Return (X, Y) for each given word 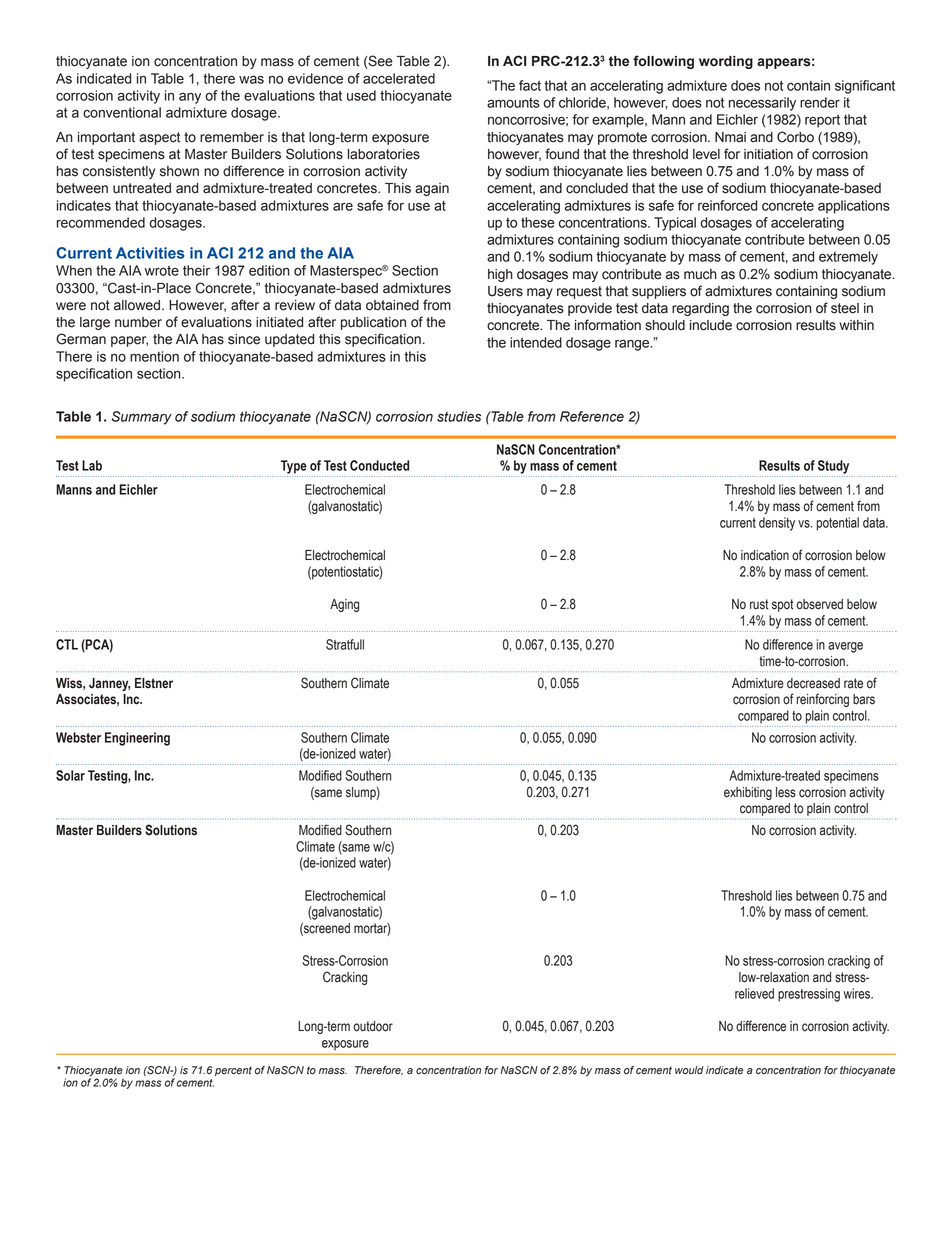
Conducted (379, 465)
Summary (142, 418)
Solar (70, 775)
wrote (162, 271)
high (500, 275)
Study (833, 467)
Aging (344, 605)
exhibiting (748, 793)
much (700, 274)
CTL (67, 644)
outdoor (373, 1026)
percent (233, 1071)
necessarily (762, 104)
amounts (513, 103)
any (190, 98)
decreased (813, 683)
